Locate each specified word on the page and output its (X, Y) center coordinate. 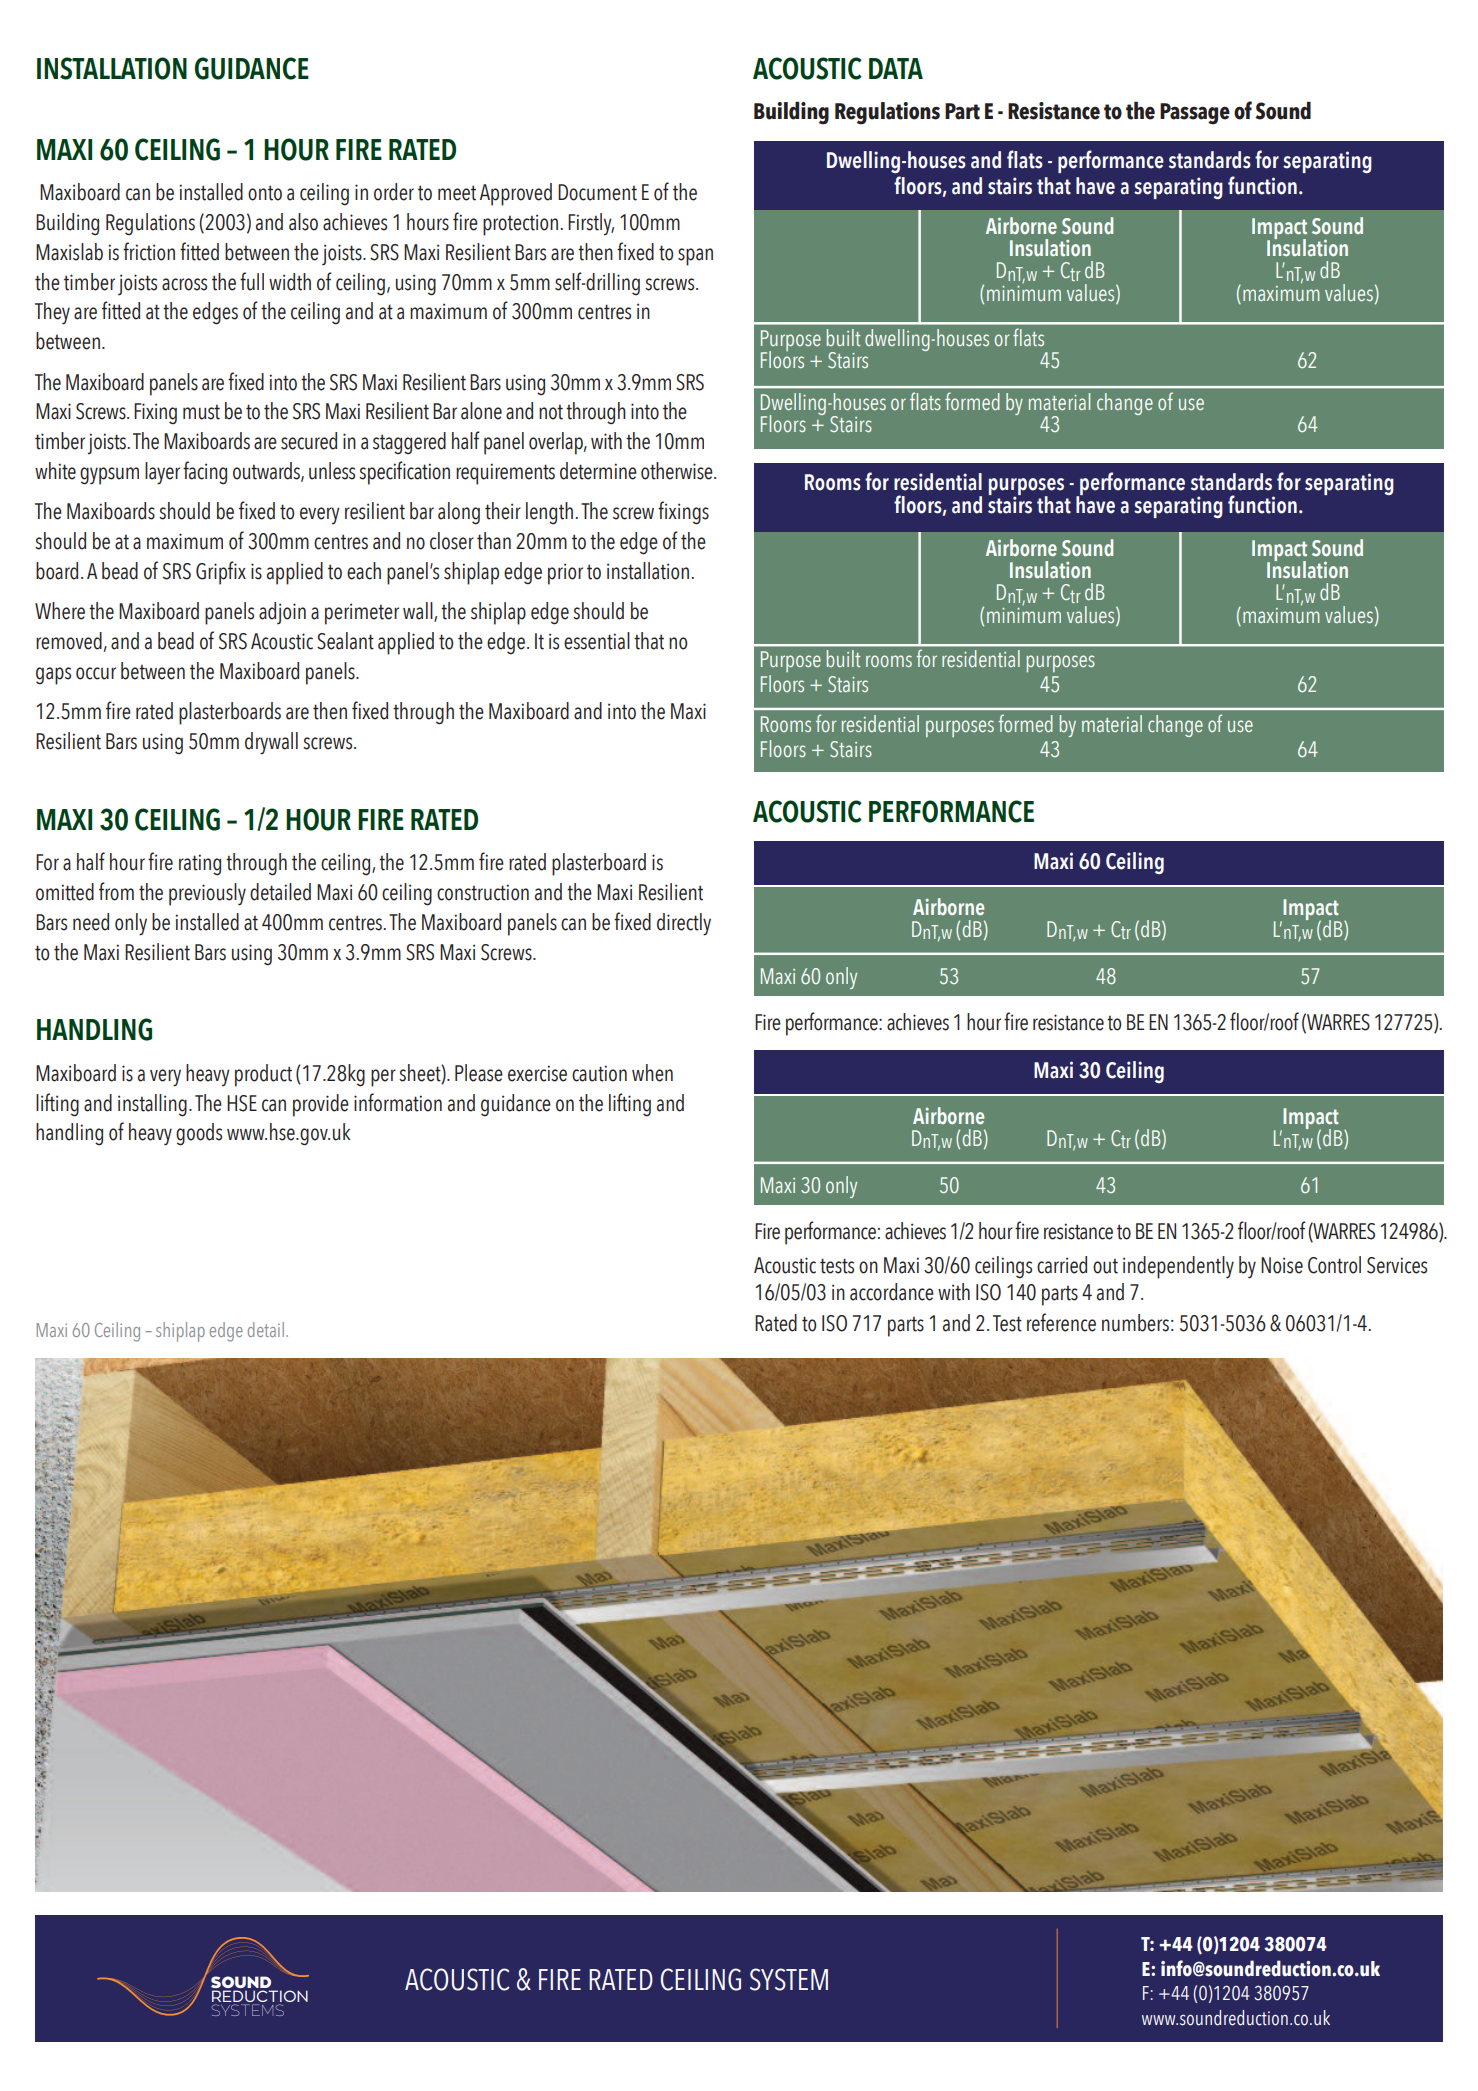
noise (1282, 1265)
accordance (892, 1292)
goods (199, 1134)
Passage (1195, 114)
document (597, 192)
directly (684, 924)
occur (96, 673)
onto (265, 193)
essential (597, 641)
